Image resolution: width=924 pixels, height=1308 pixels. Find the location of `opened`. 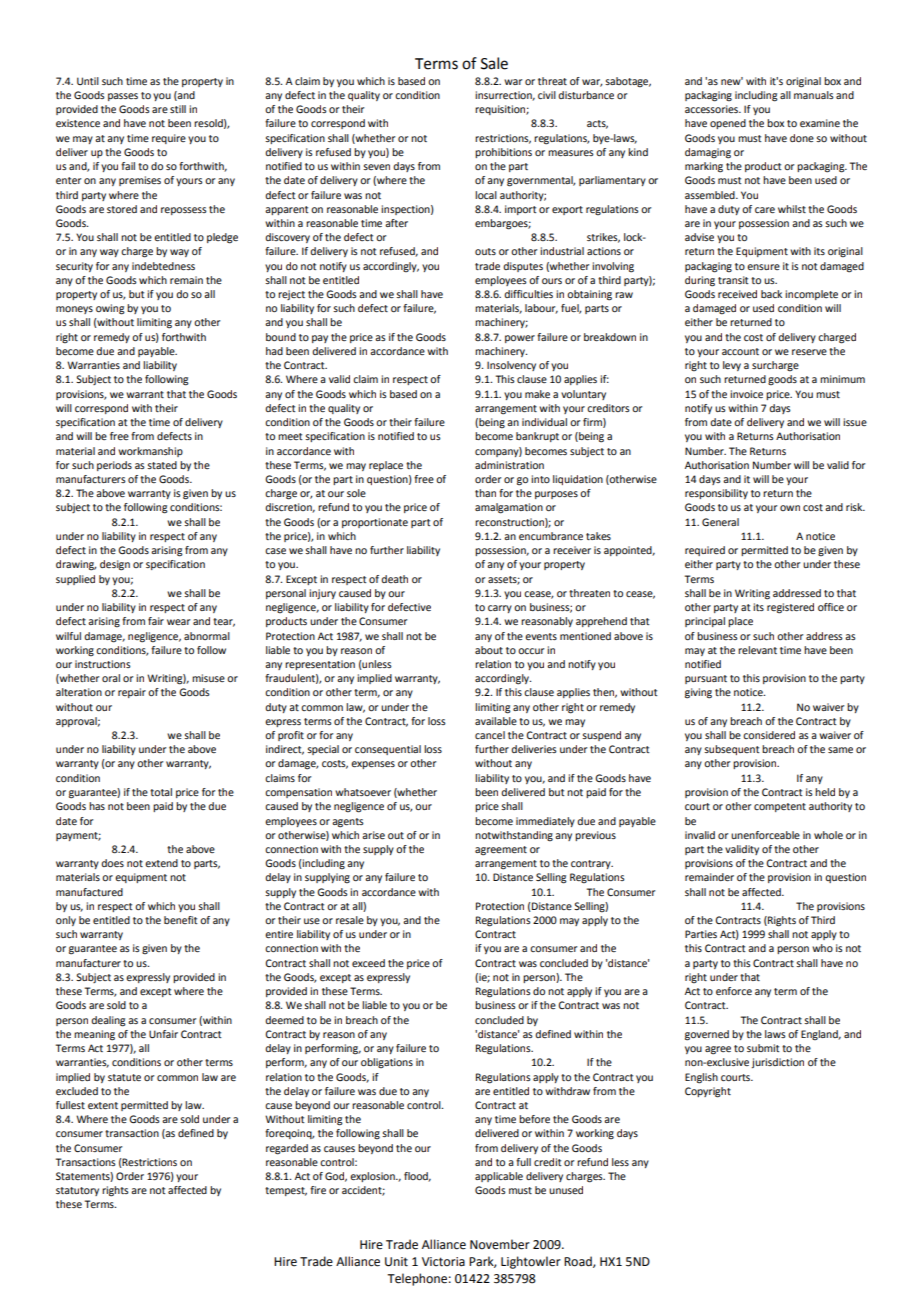

opened is located at coordinates (728, 124).
